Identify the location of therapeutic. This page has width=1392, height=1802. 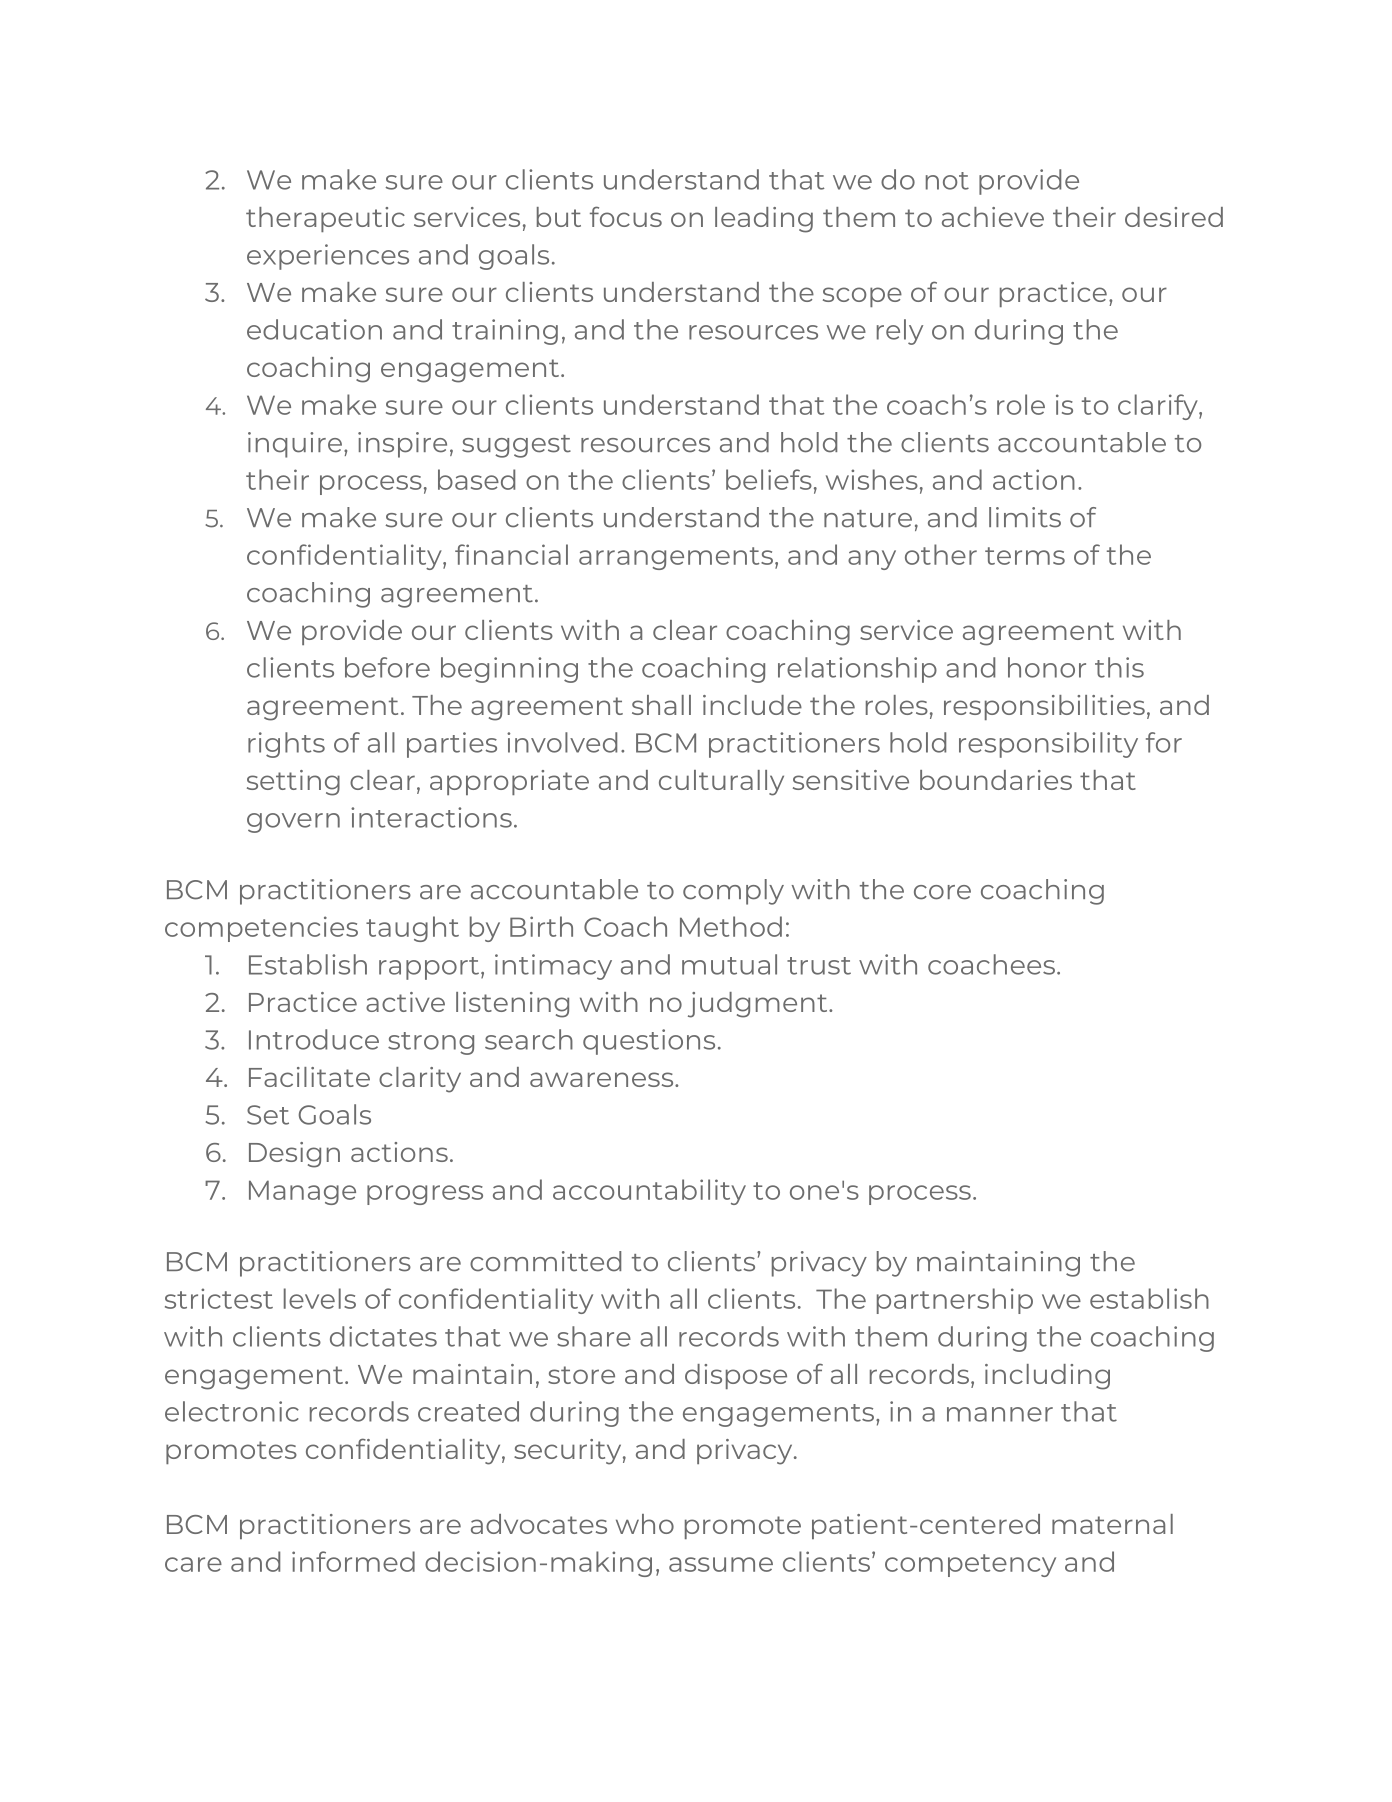
(325, 219).
